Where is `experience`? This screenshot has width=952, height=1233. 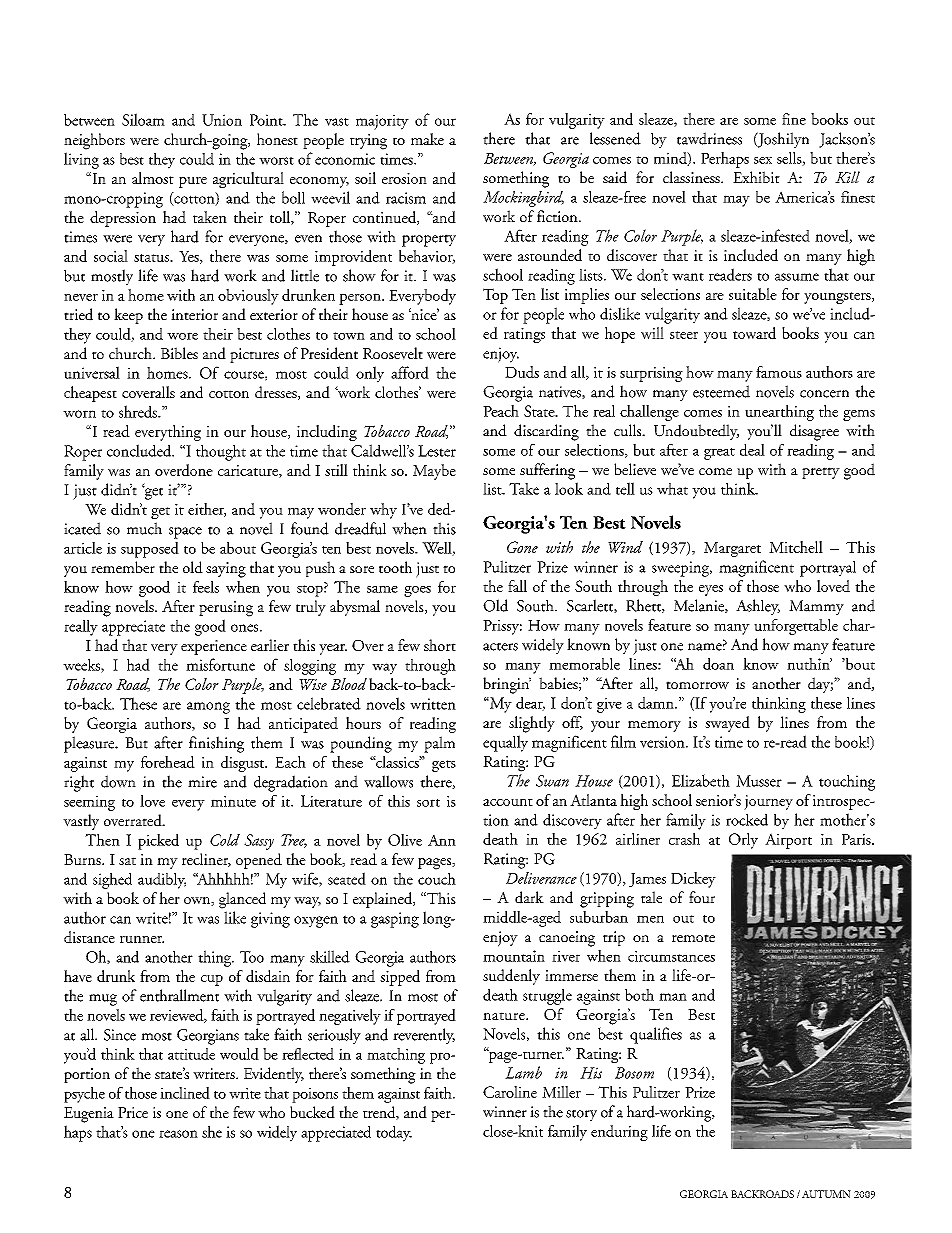
experience is located at coordinates (214, 647).
